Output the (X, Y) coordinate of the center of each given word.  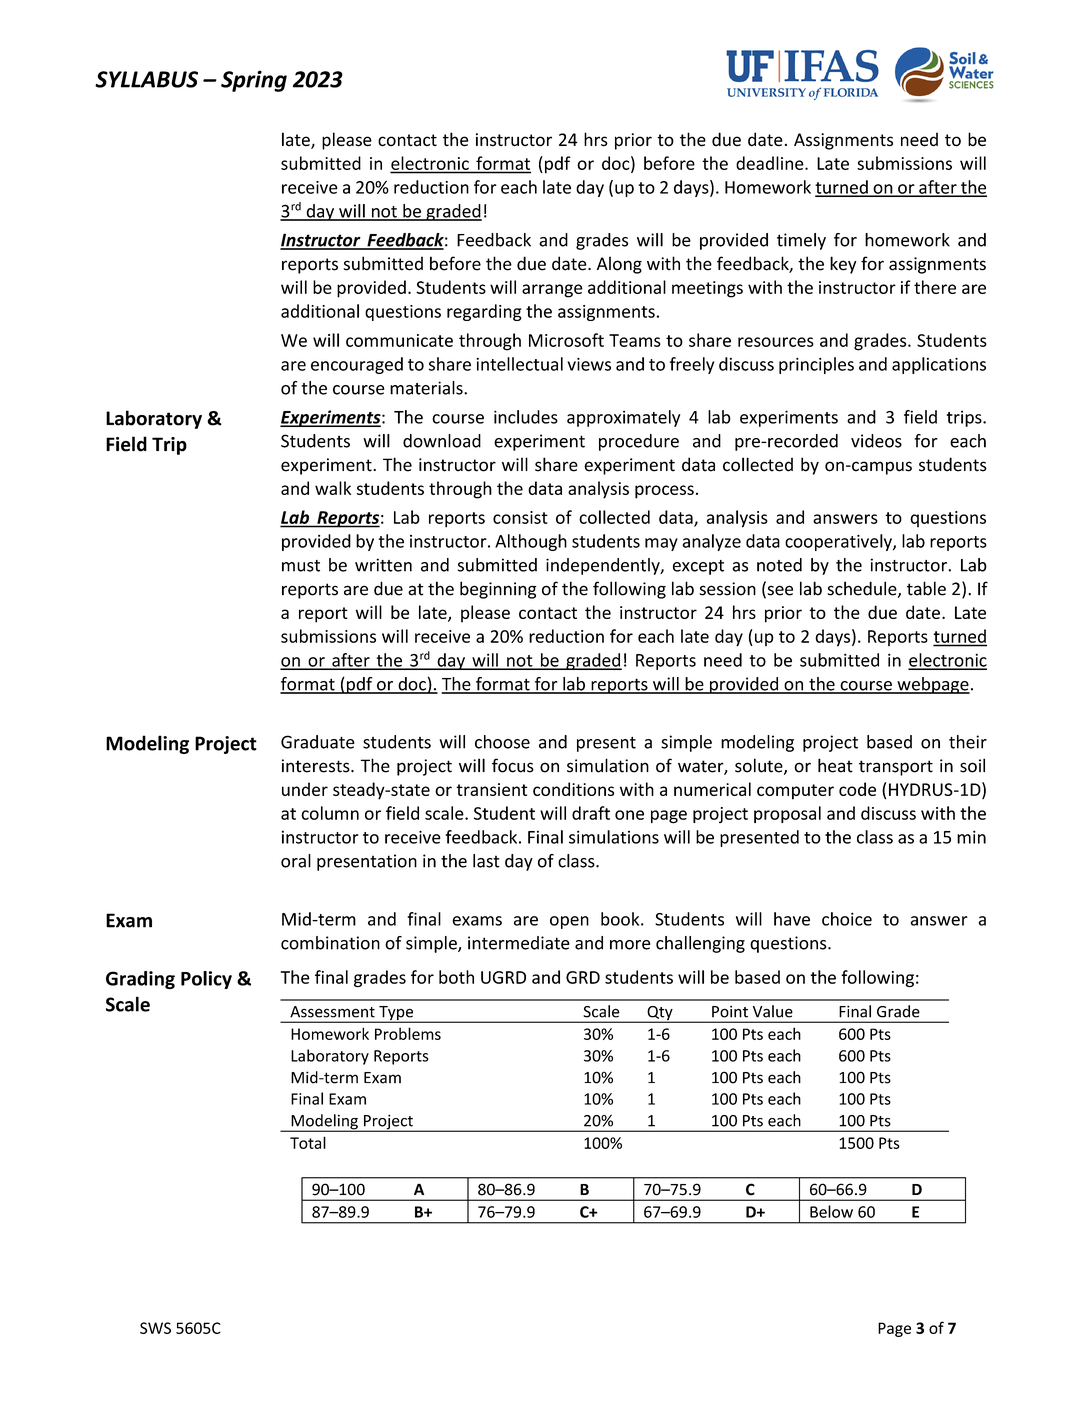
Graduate (318, 742)
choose (502, 742)
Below (831, 1211)
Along (619, 265)
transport (896, 768)
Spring (254, 81)
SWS (155, 1328)
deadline (771, 163)
